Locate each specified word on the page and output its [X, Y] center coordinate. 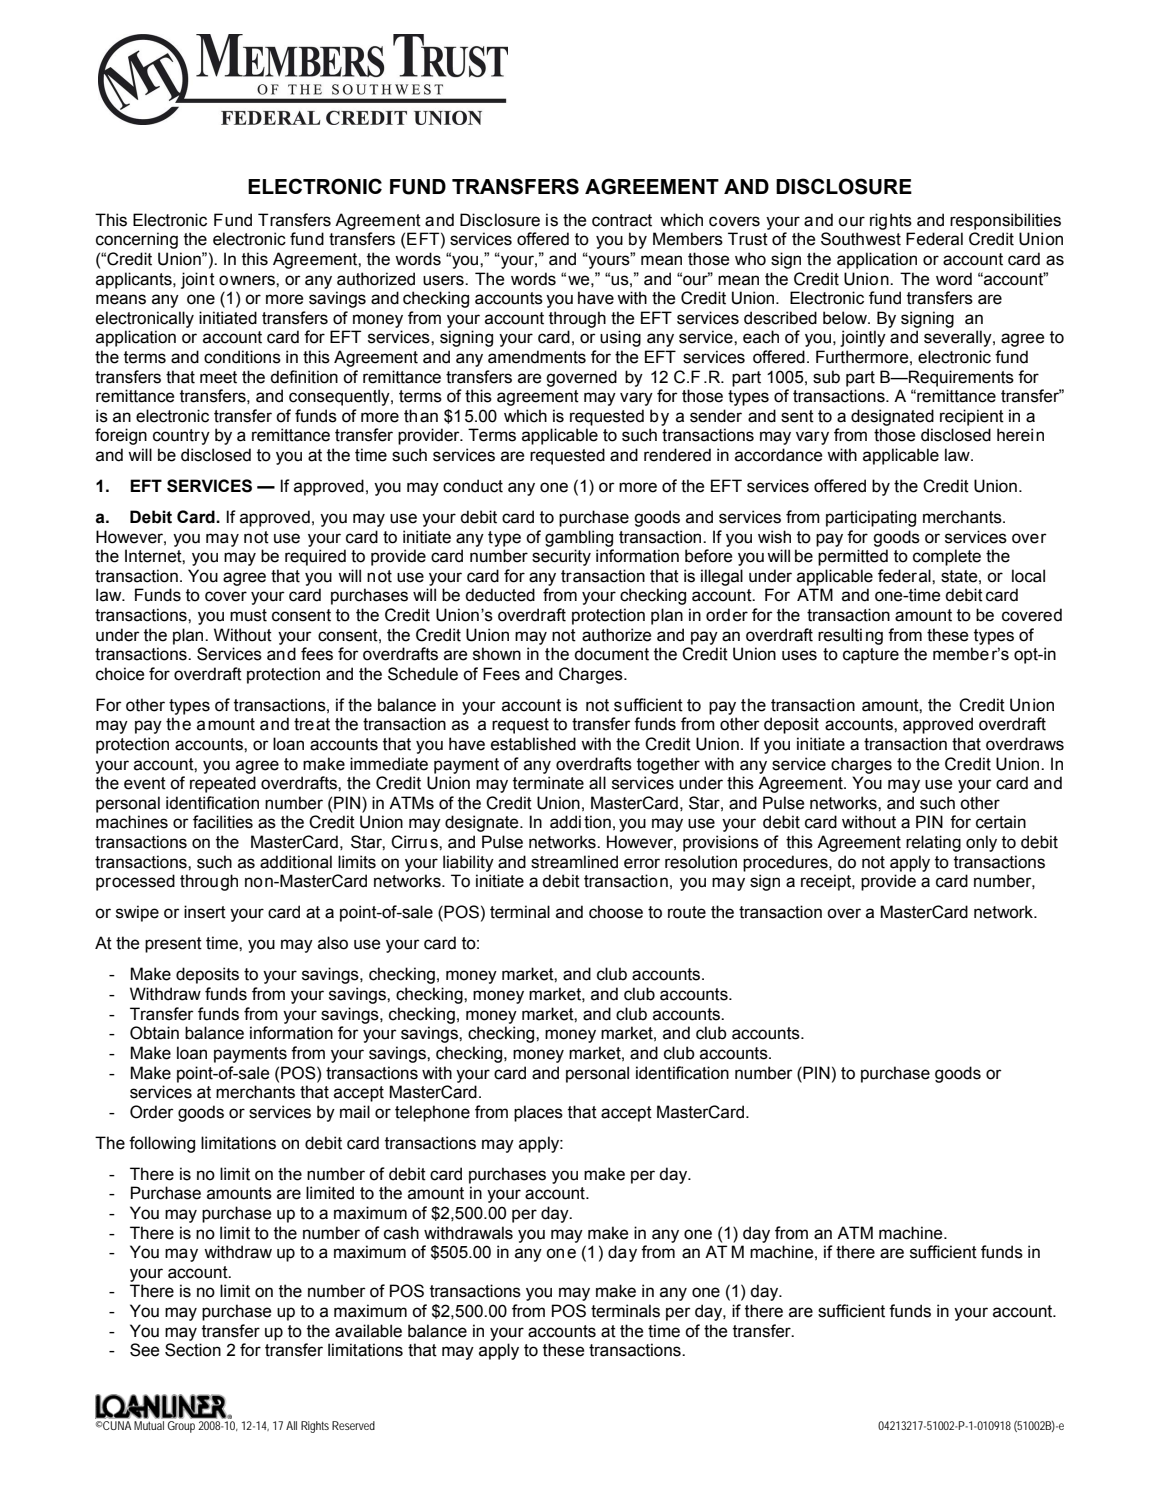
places [538, 1113]
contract [622, 220]
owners [248, 280]
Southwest [861, 239]
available [368, 1331]
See [144, 1350]
